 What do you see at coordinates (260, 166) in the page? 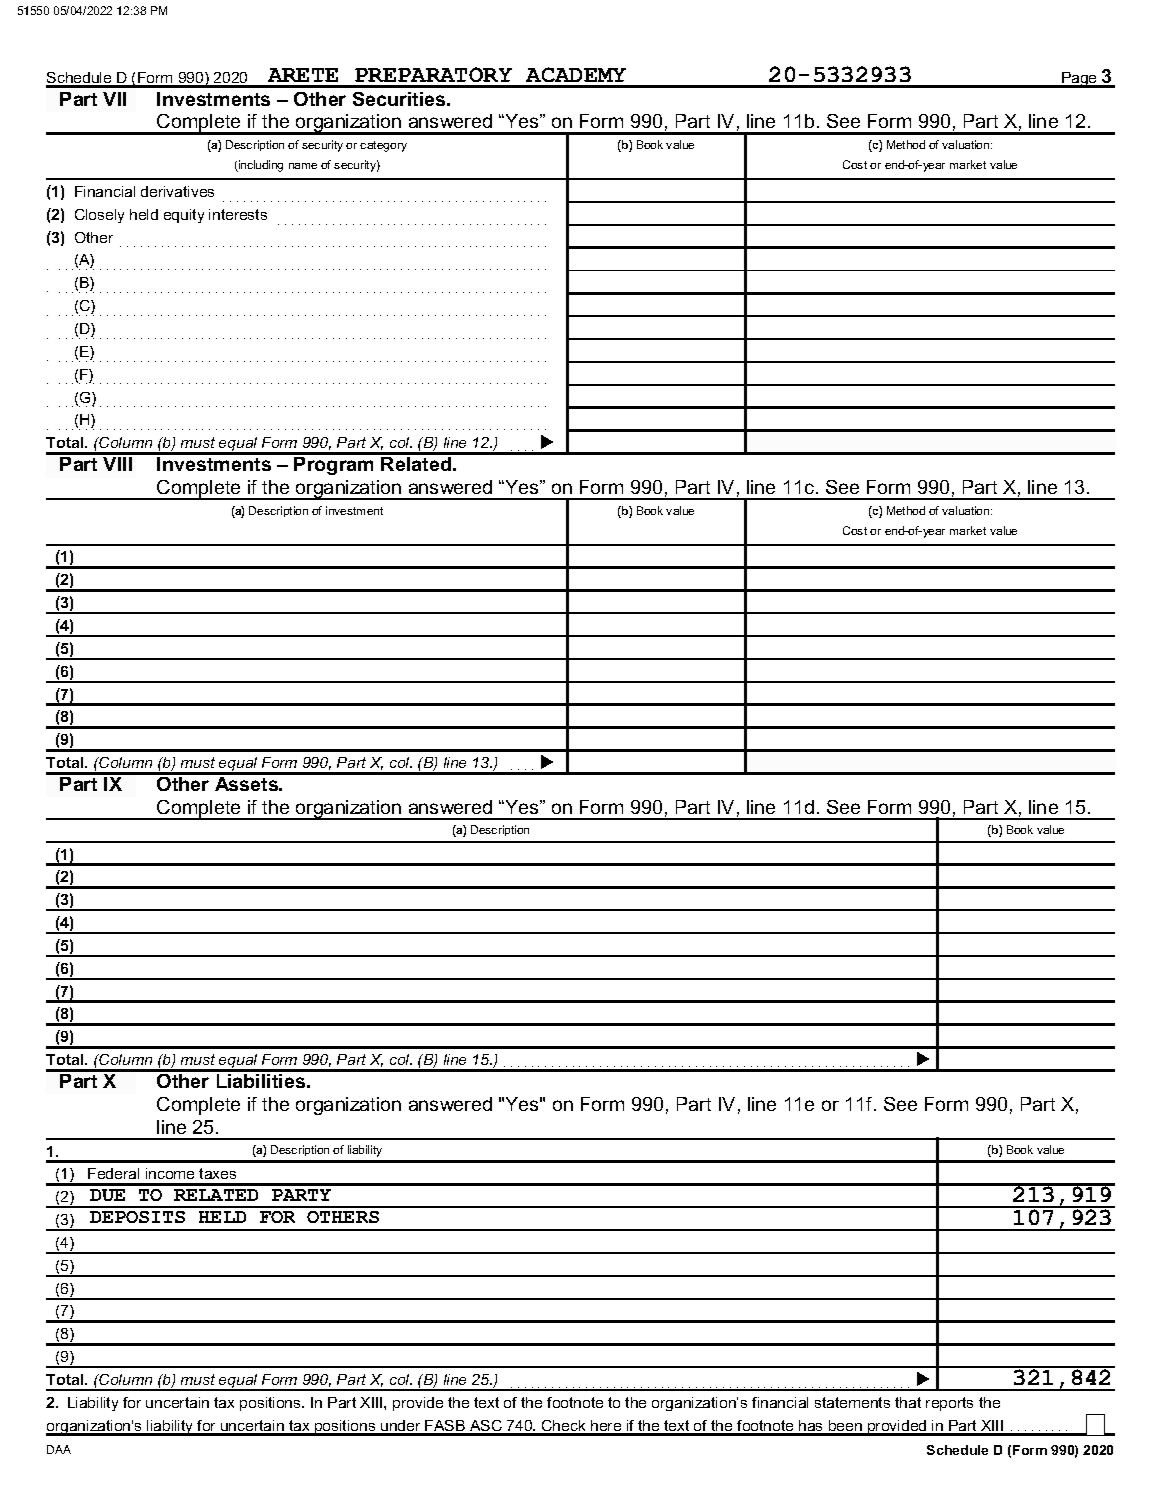
I see `including` at bounding box center [260, 166].
